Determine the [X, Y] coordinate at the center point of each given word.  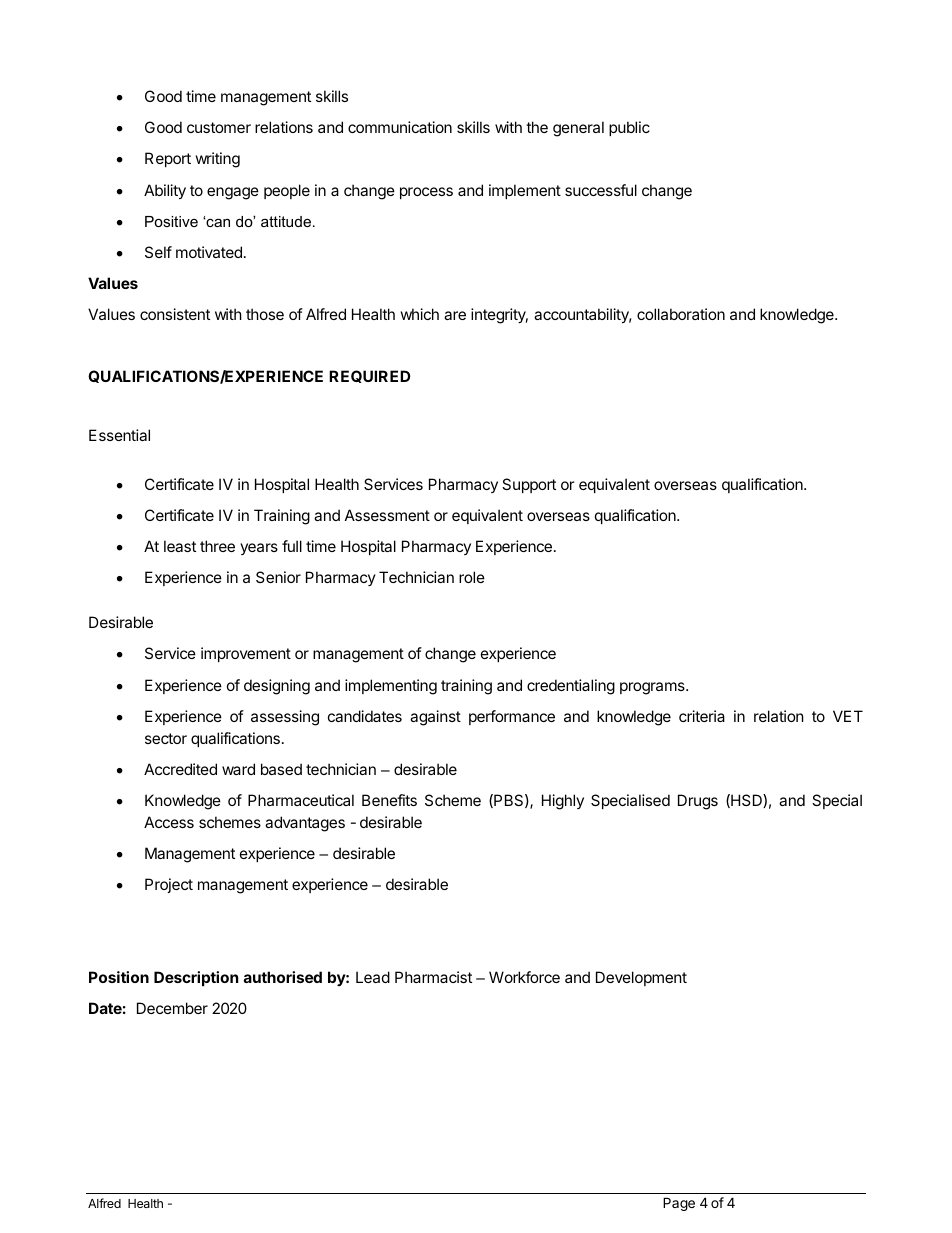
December [172, 1008]
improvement [246, 654]
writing [218, 160]
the [537, 127]
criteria [702, 716]
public [629, 128]
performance [512, 717]
